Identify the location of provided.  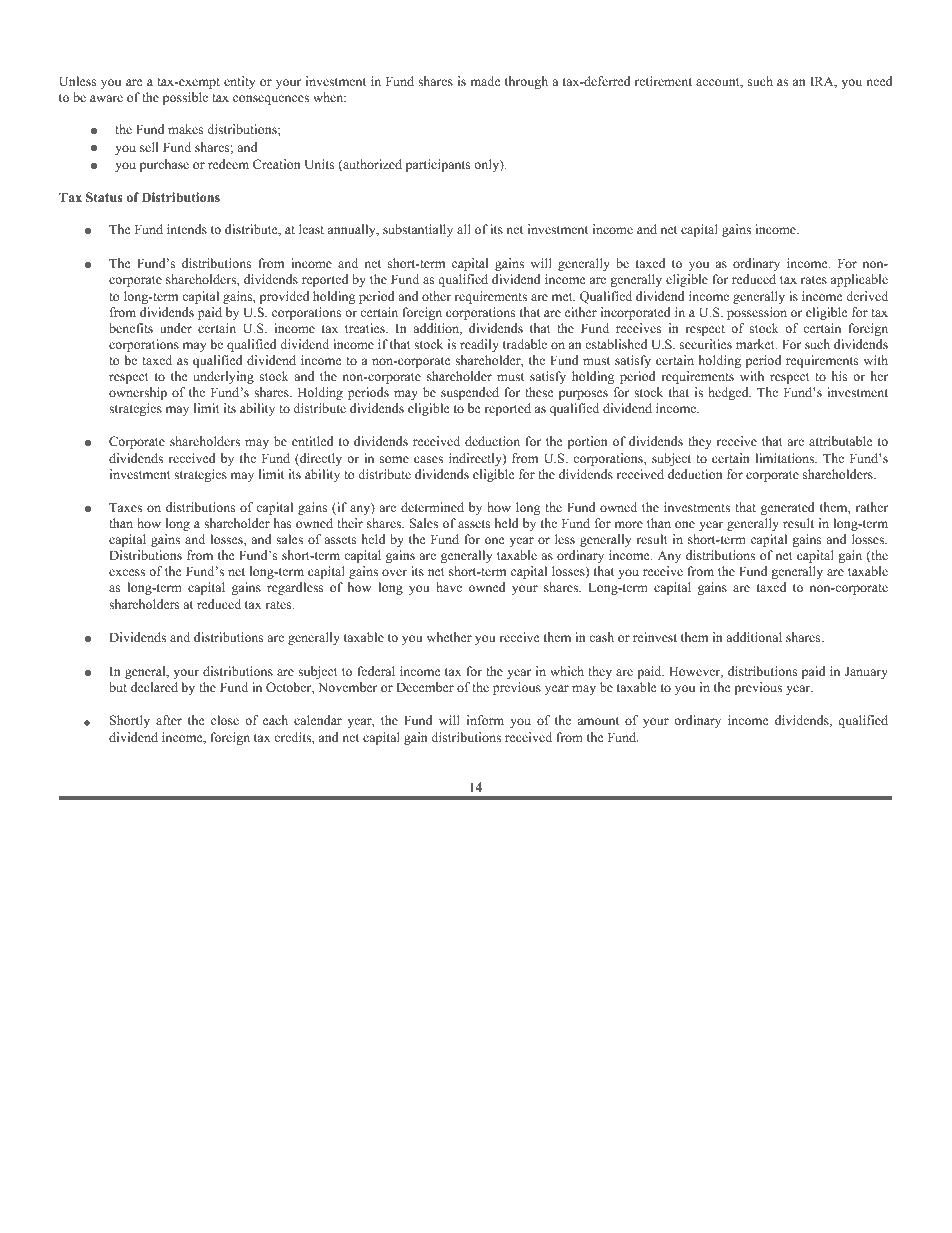
(284, 297).
